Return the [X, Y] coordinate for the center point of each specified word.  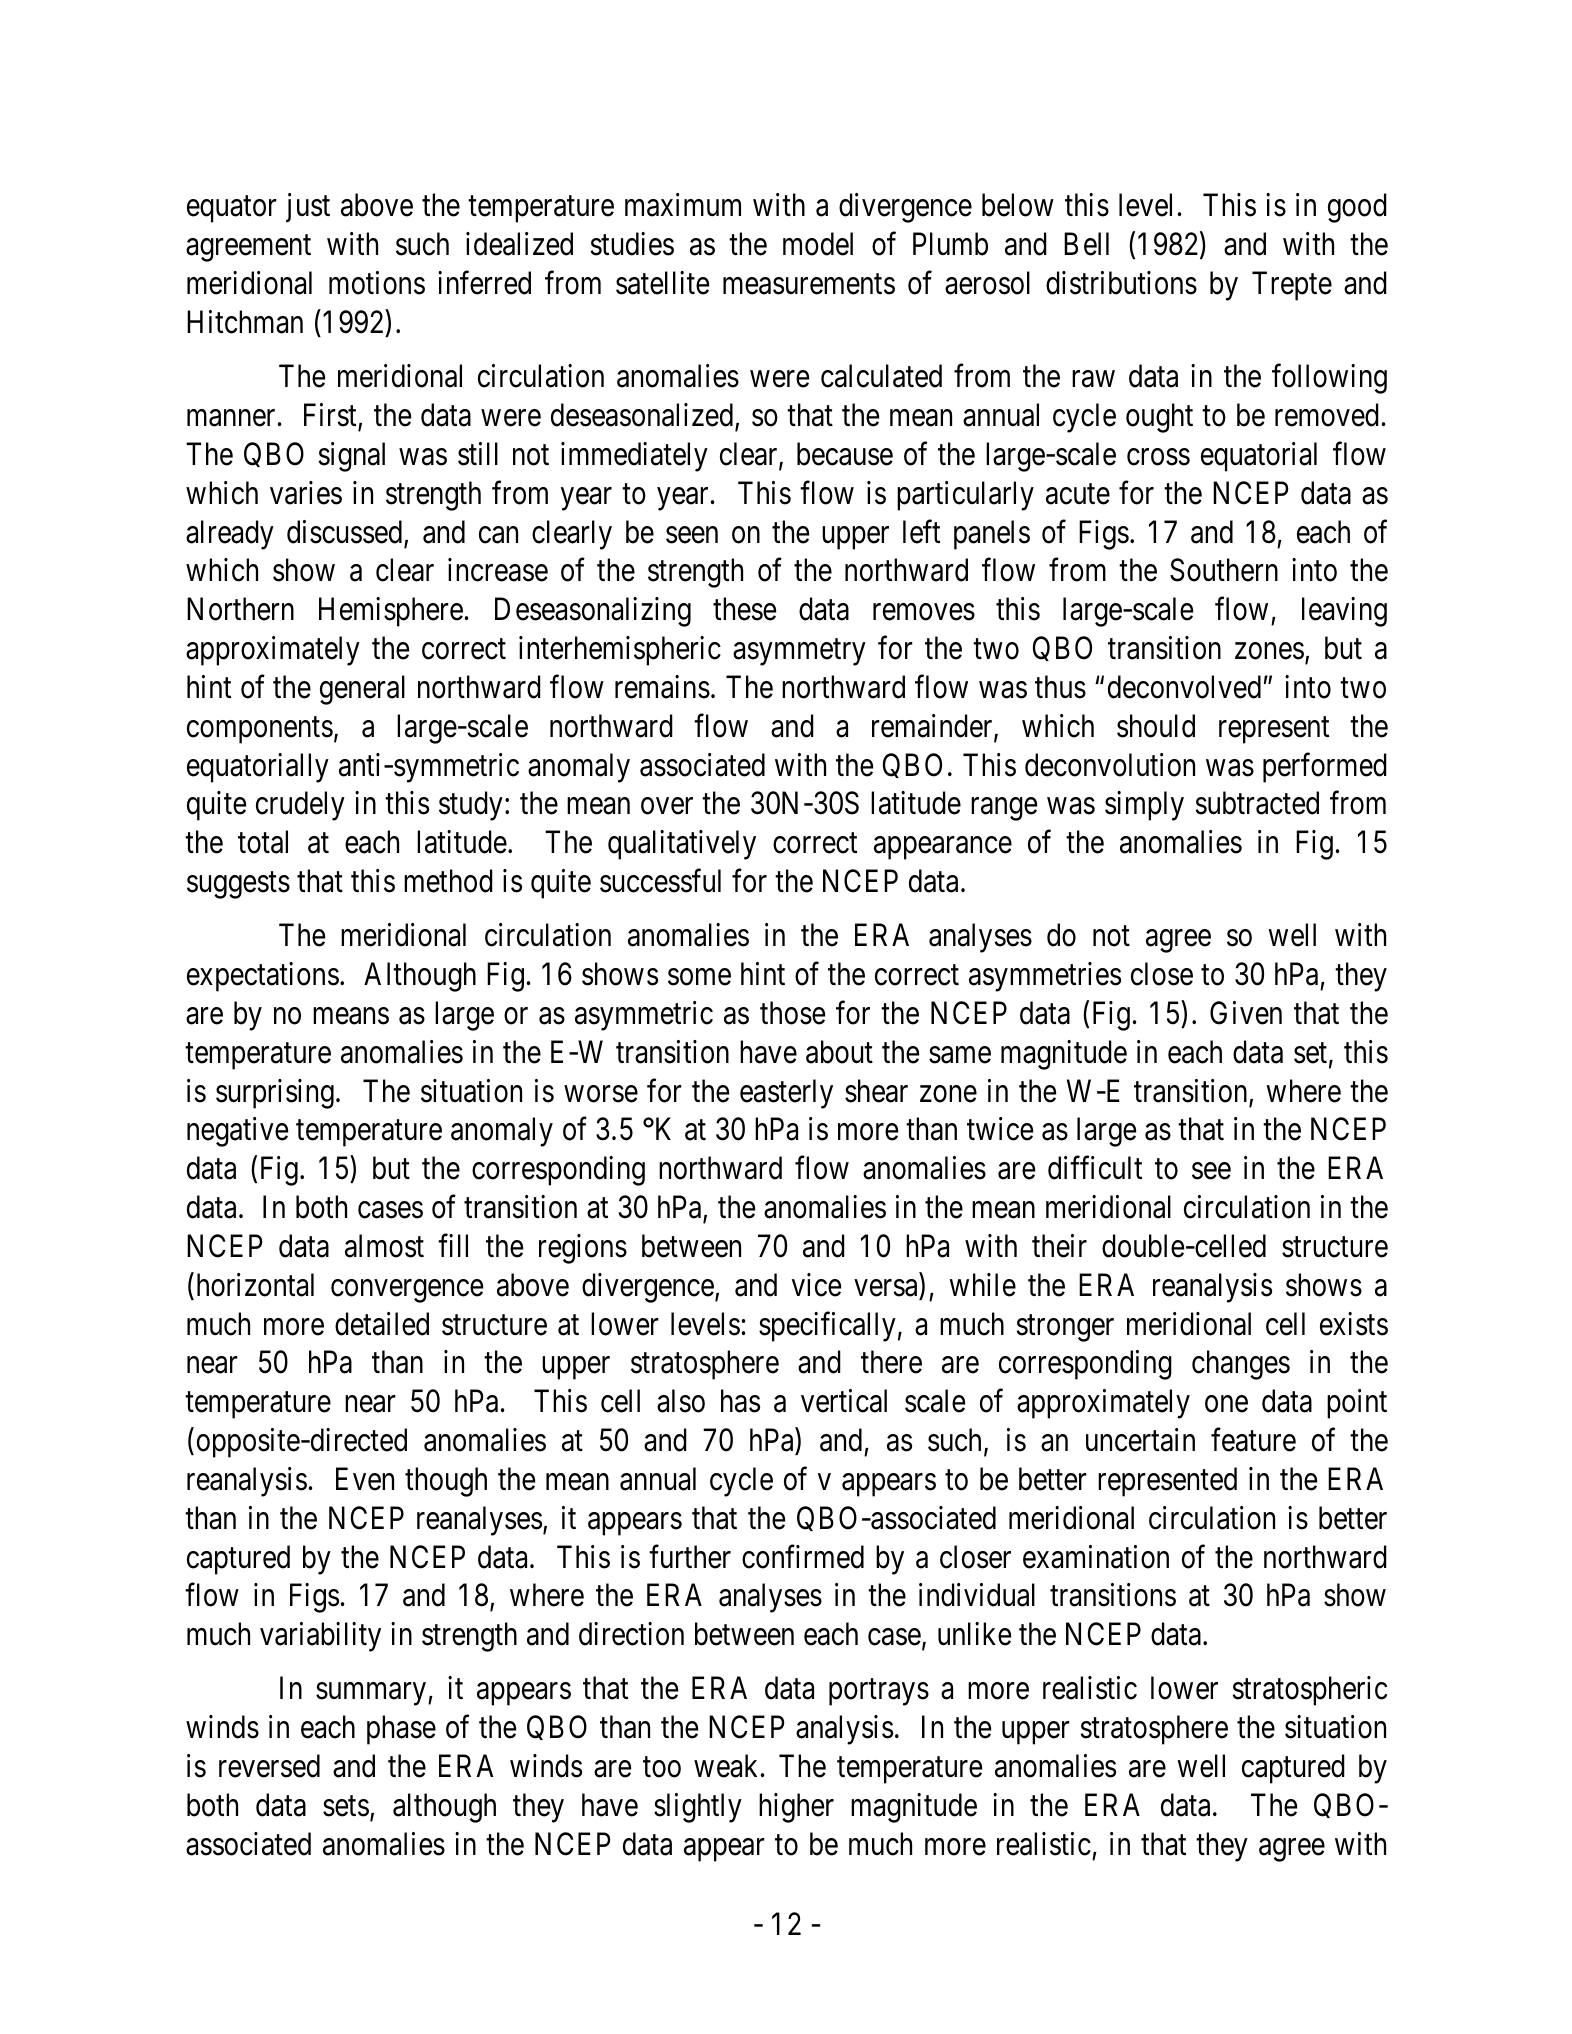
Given [1246, 1013]
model [818, 244]
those [792, 1013]
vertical [844, 1401]
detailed [382, 1324]
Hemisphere [391, 612]
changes [1241, 1365]
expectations [263, 977]
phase [401, 1730]
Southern [1224, 570]
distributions [1121, 283]
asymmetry [799, 652]
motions [377, 283]
